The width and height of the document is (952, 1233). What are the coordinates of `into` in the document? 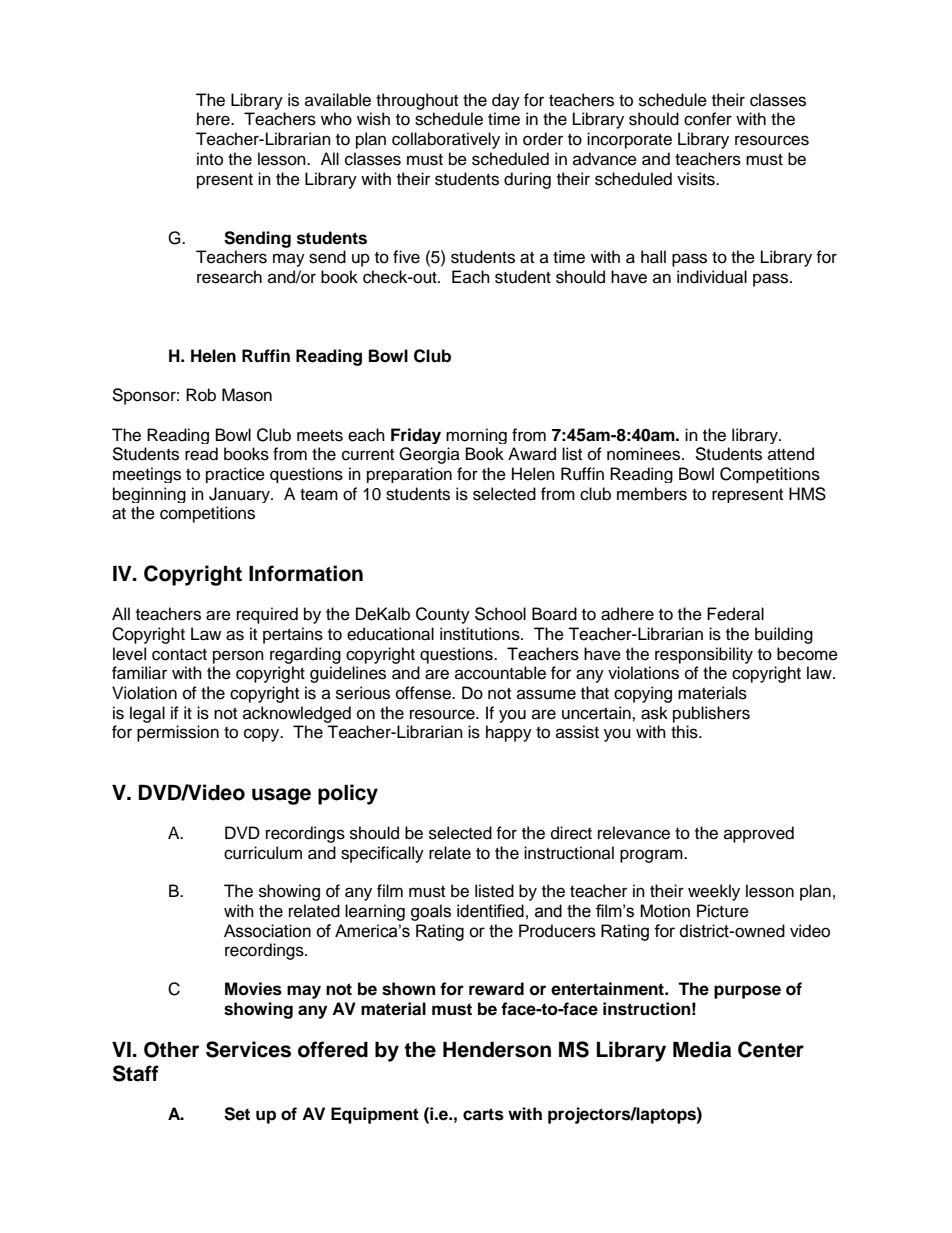 It's located at (210, 159).
